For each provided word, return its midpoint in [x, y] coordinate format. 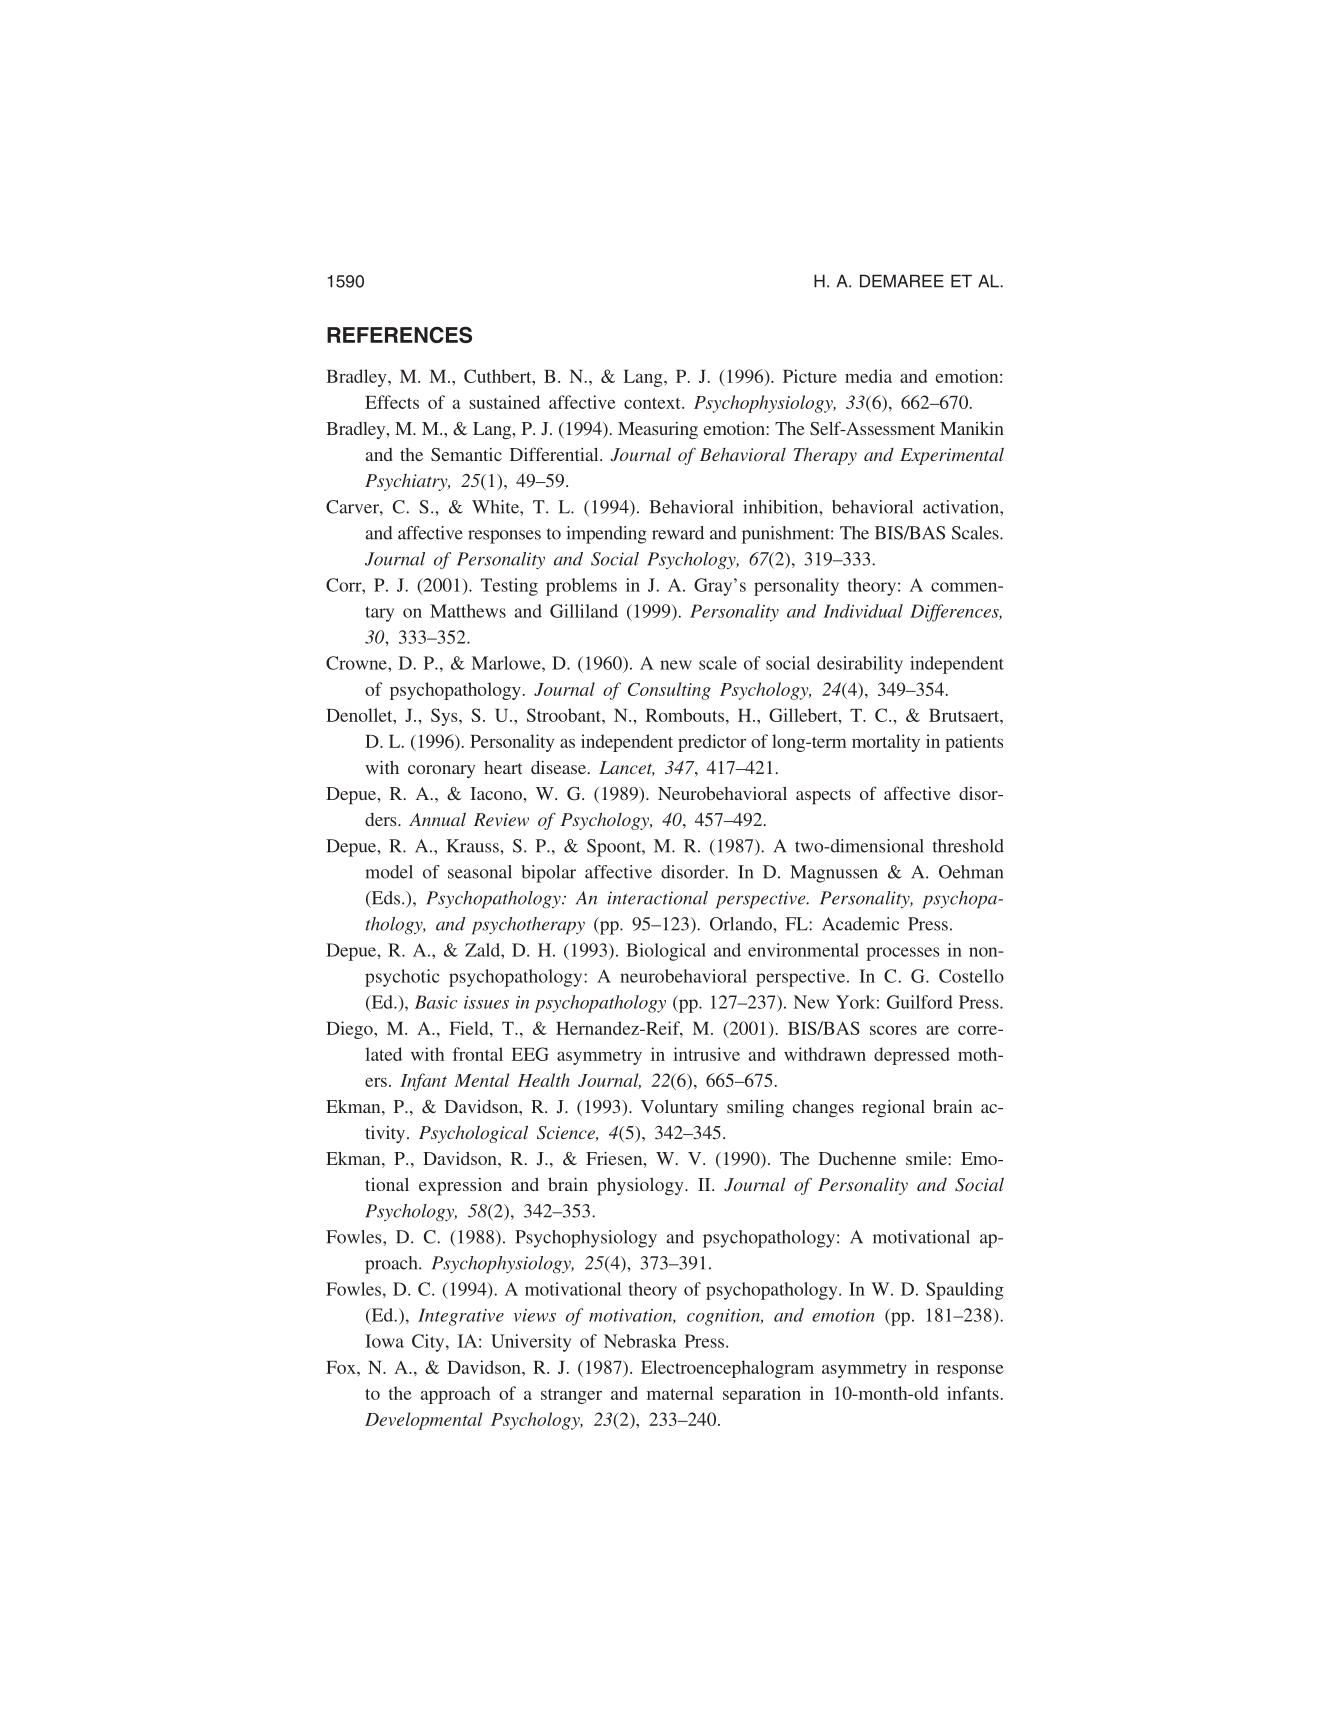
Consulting [669, 691]
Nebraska [640, 1341]
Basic [436, 1002]
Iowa [384, 1341]
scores [893, 1030]
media [868, 376]
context [653, 403]
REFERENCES [399, 334]
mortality [886, 743]
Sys [445, 717]
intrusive [706, 1054]
